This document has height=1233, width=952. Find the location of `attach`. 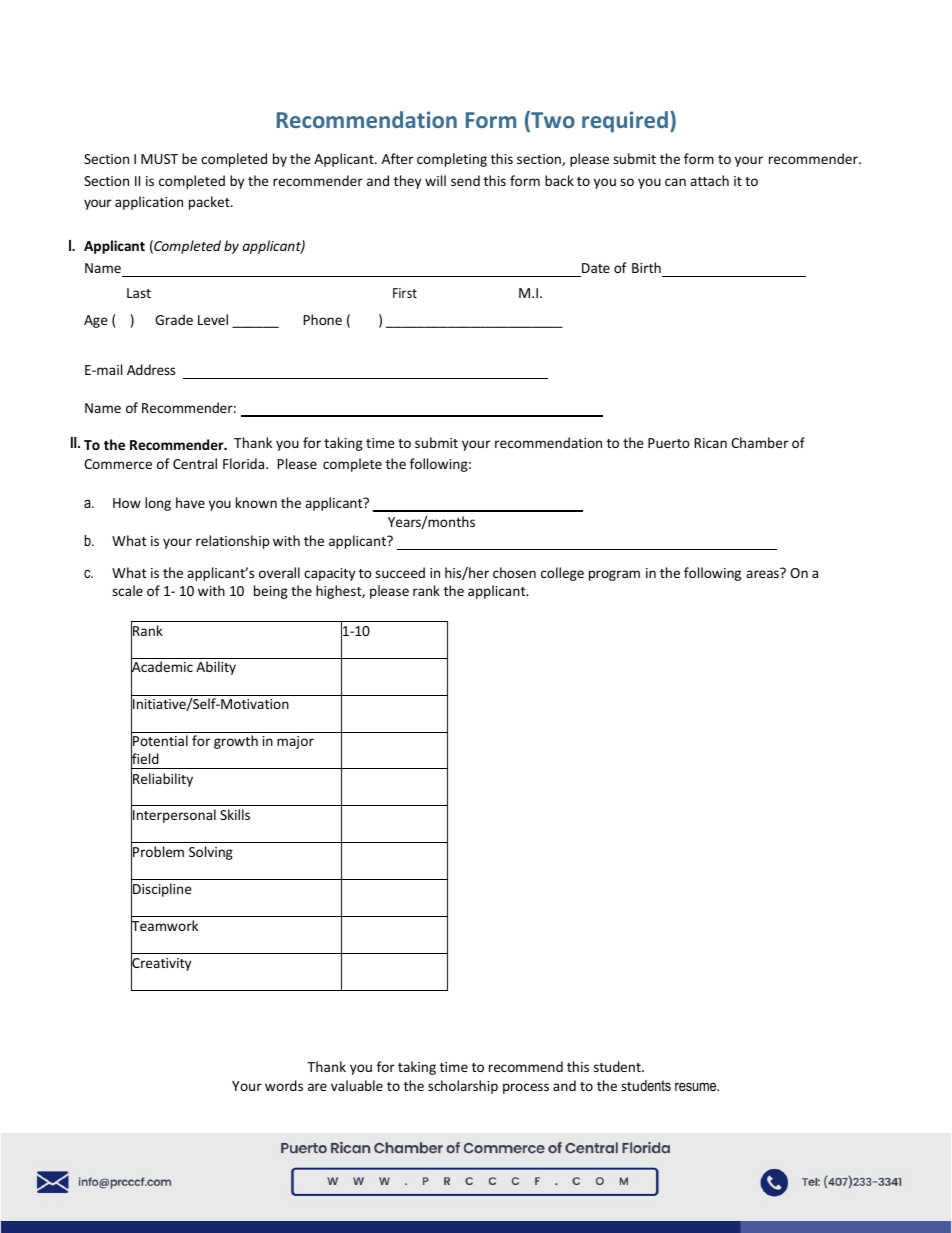

attach is located at coordinates (709, 180).
